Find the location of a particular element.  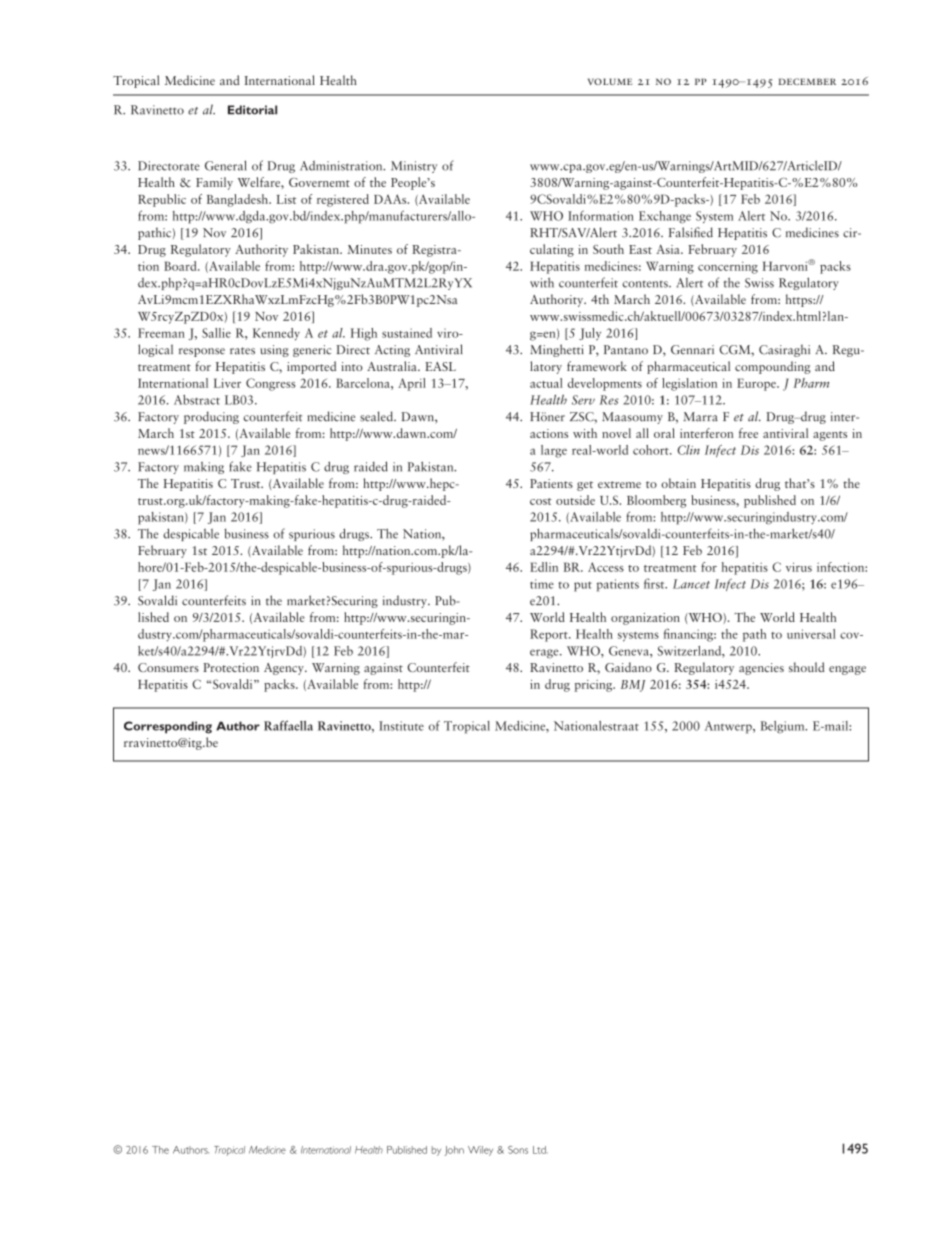

Sons is located at coordinates (518, 1150).
